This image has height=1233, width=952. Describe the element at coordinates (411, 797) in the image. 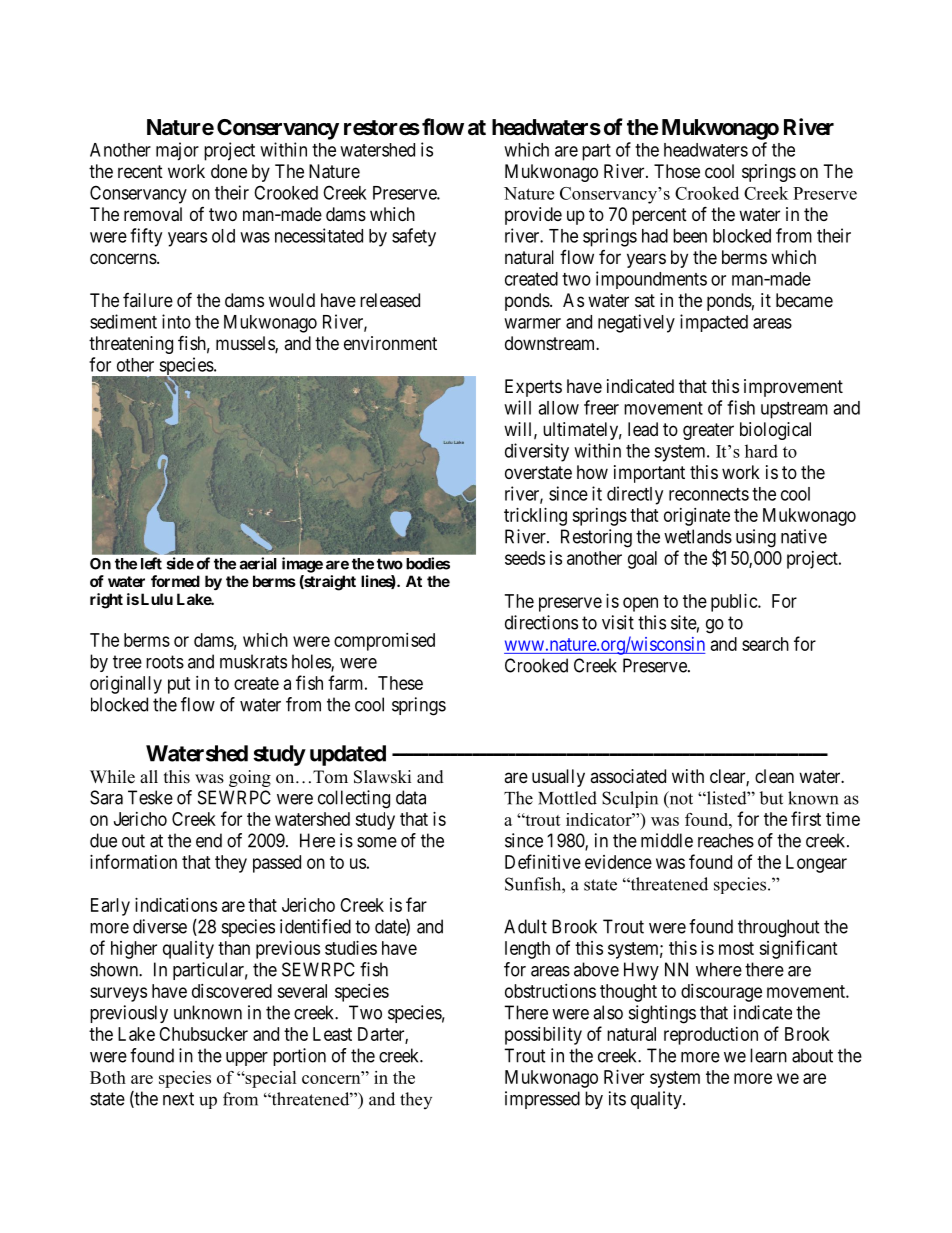

I see `data` at that location.
